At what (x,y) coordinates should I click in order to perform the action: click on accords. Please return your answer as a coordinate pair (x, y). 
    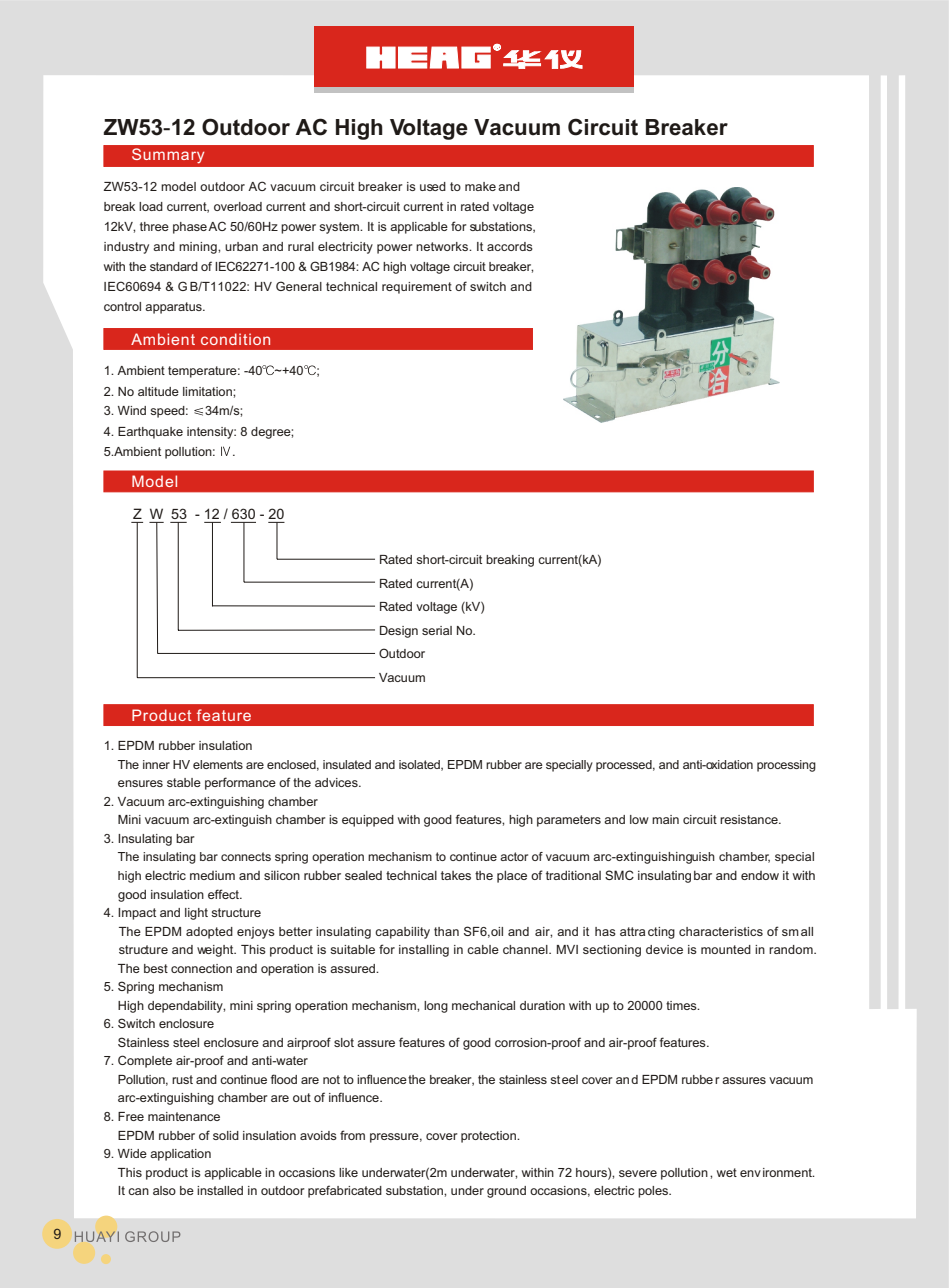
    Looking at the image, I should click on (510, 246).
